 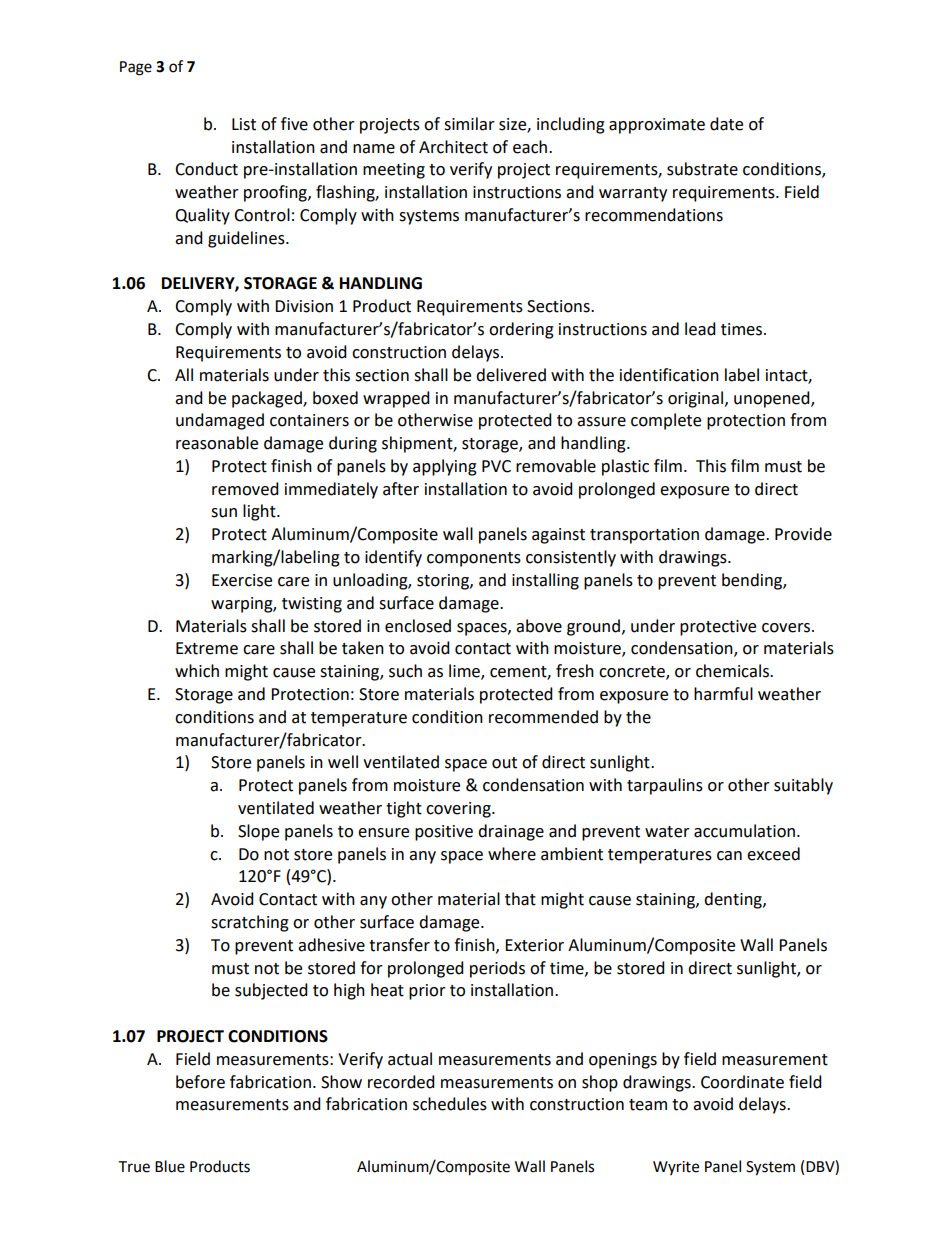 What do you see at coordinates (170, 1166) in the screenshot?
I see `Blue` at bounding box center [170, 1166].
